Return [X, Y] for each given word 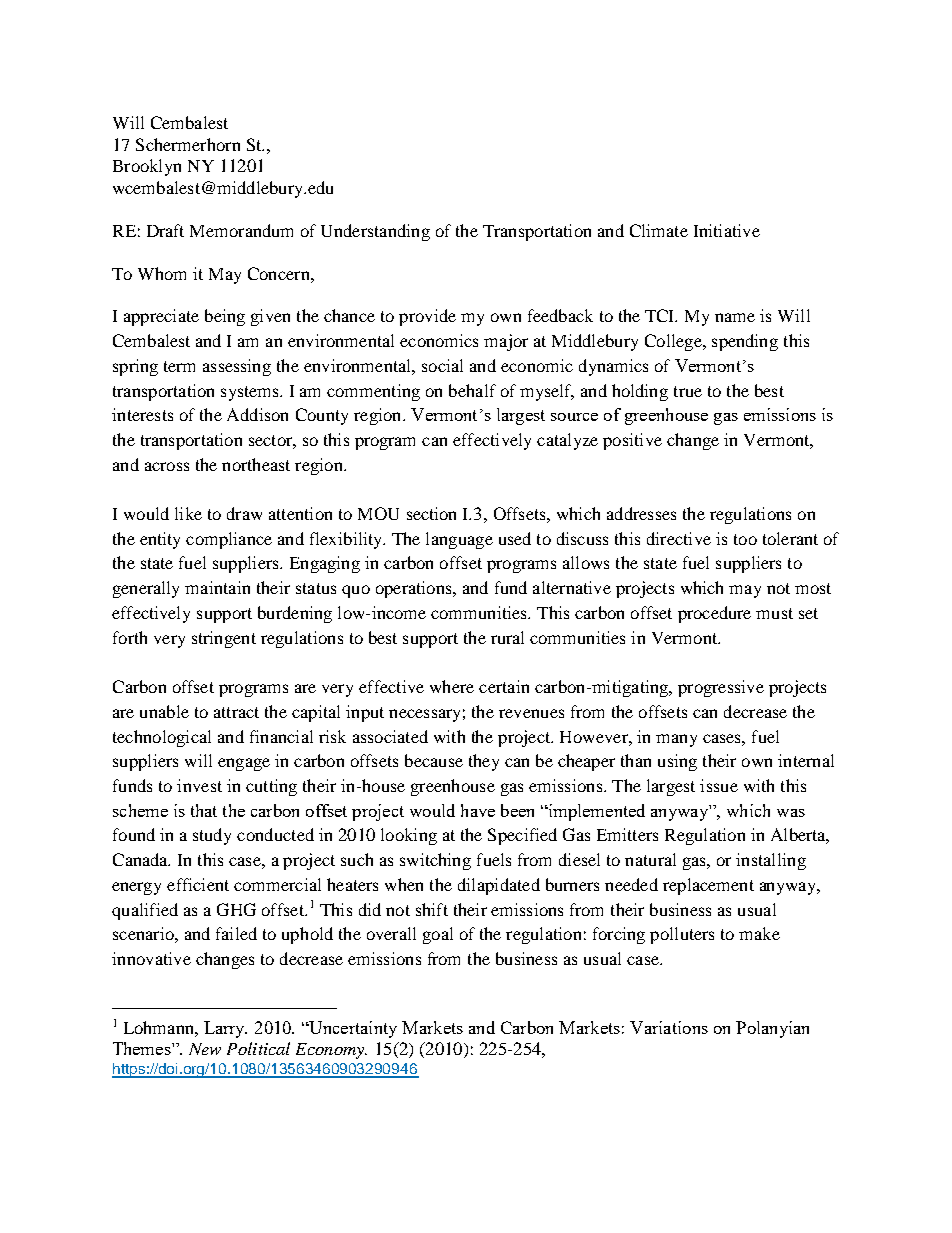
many [676, 740]
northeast [256, 464]
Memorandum [241, 230]
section [431, 513]
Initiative [727, 230]
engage [244, 764]
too [745, 539]
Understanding [375, 232]
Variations [669, 1027]
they [484, 762]
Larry [225, 1029]
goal [438, 935]
